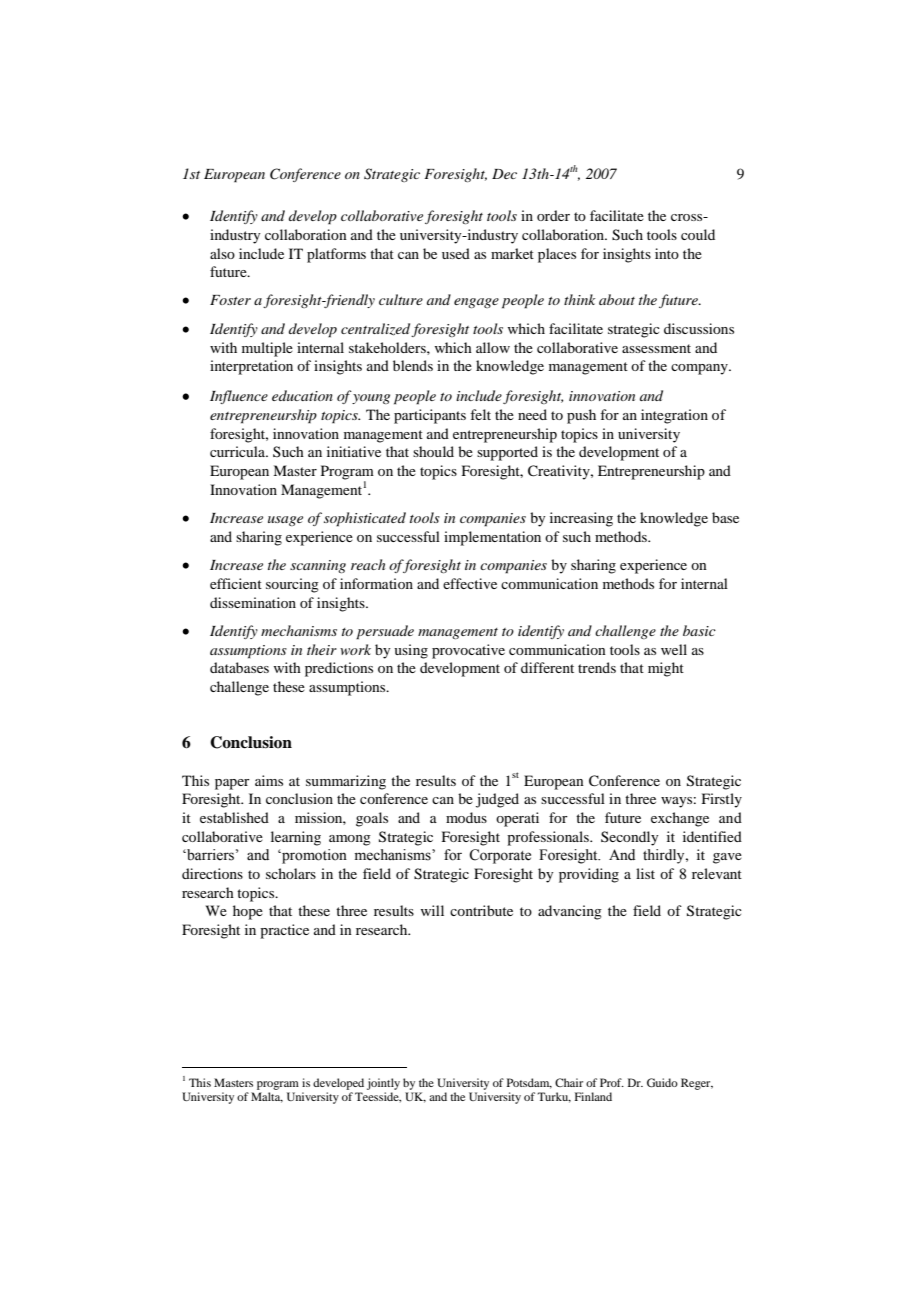 The image size is (924, 1309). I want to click on dissemination, so click(253, 602).
